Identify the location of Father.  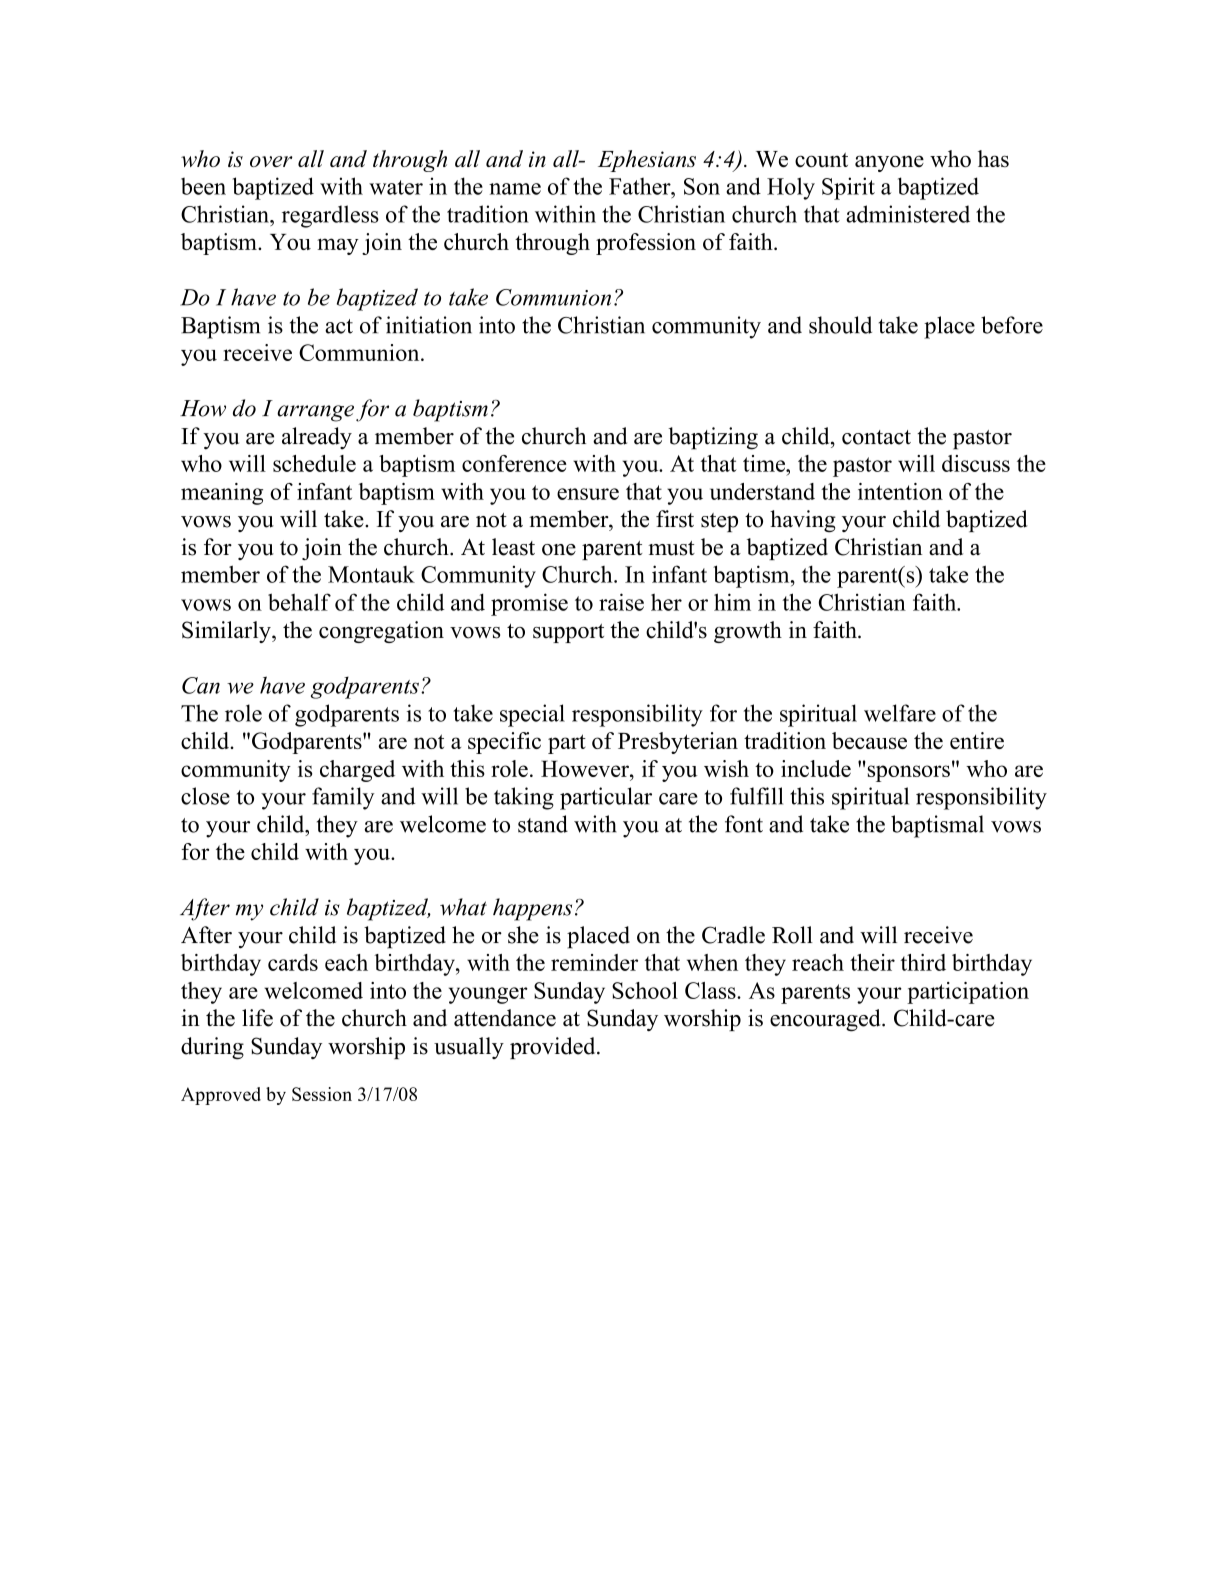
(641, 186).
